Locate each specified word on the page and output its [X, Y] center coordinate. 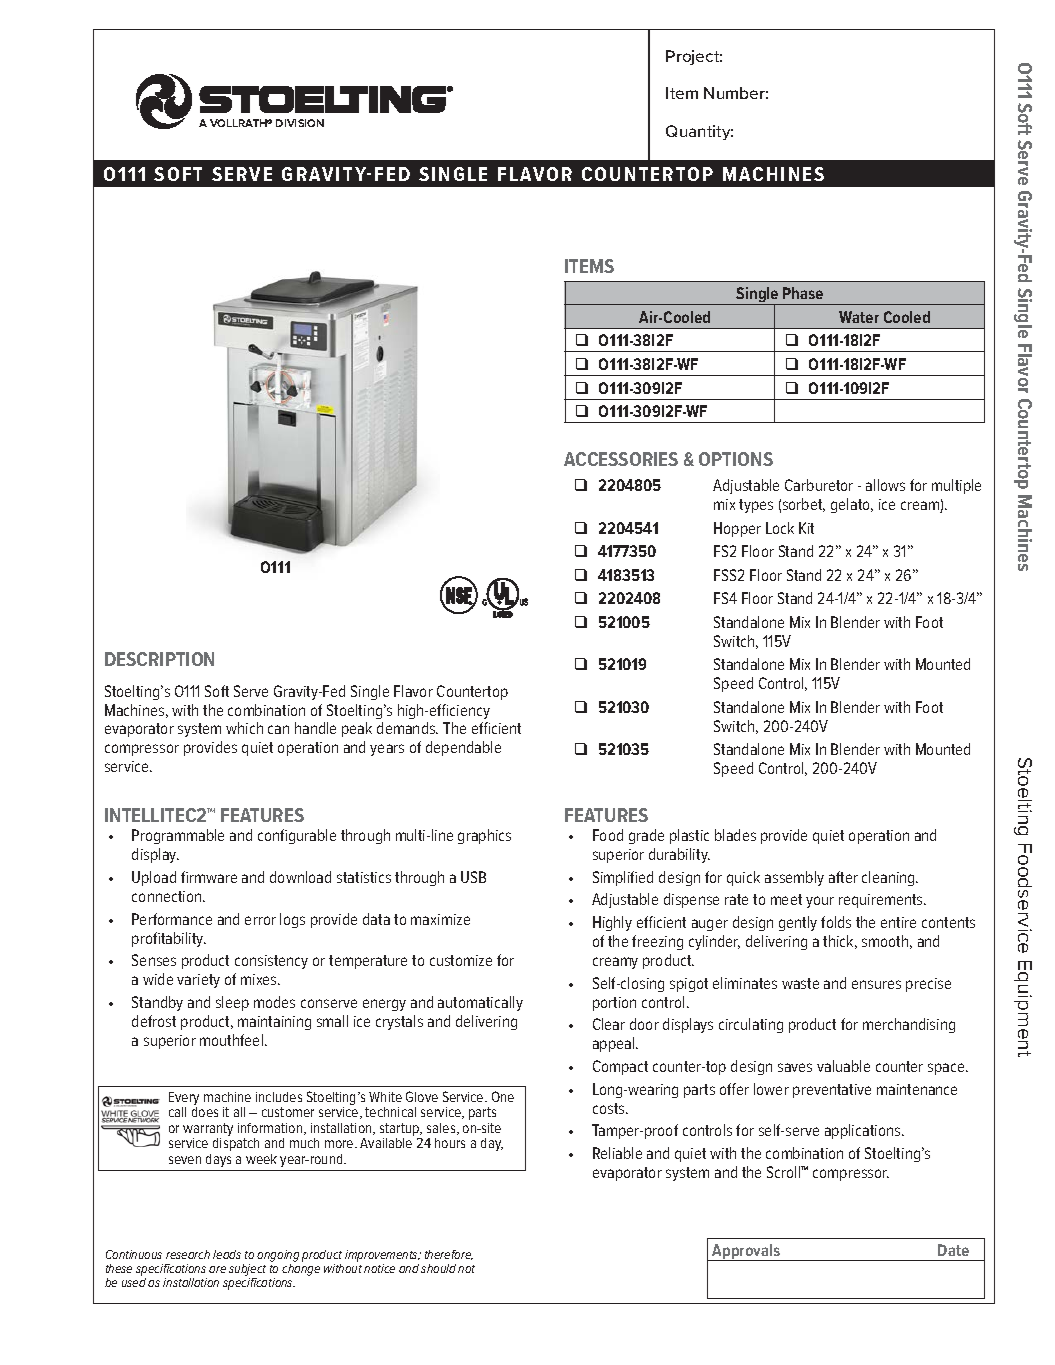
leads [227, 1254]
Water [859, 317]
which [244, 728]
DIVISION [300, 123]
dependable [463, 748]
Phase [803, 293]
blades [735, 835]
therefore [449, 1255]
